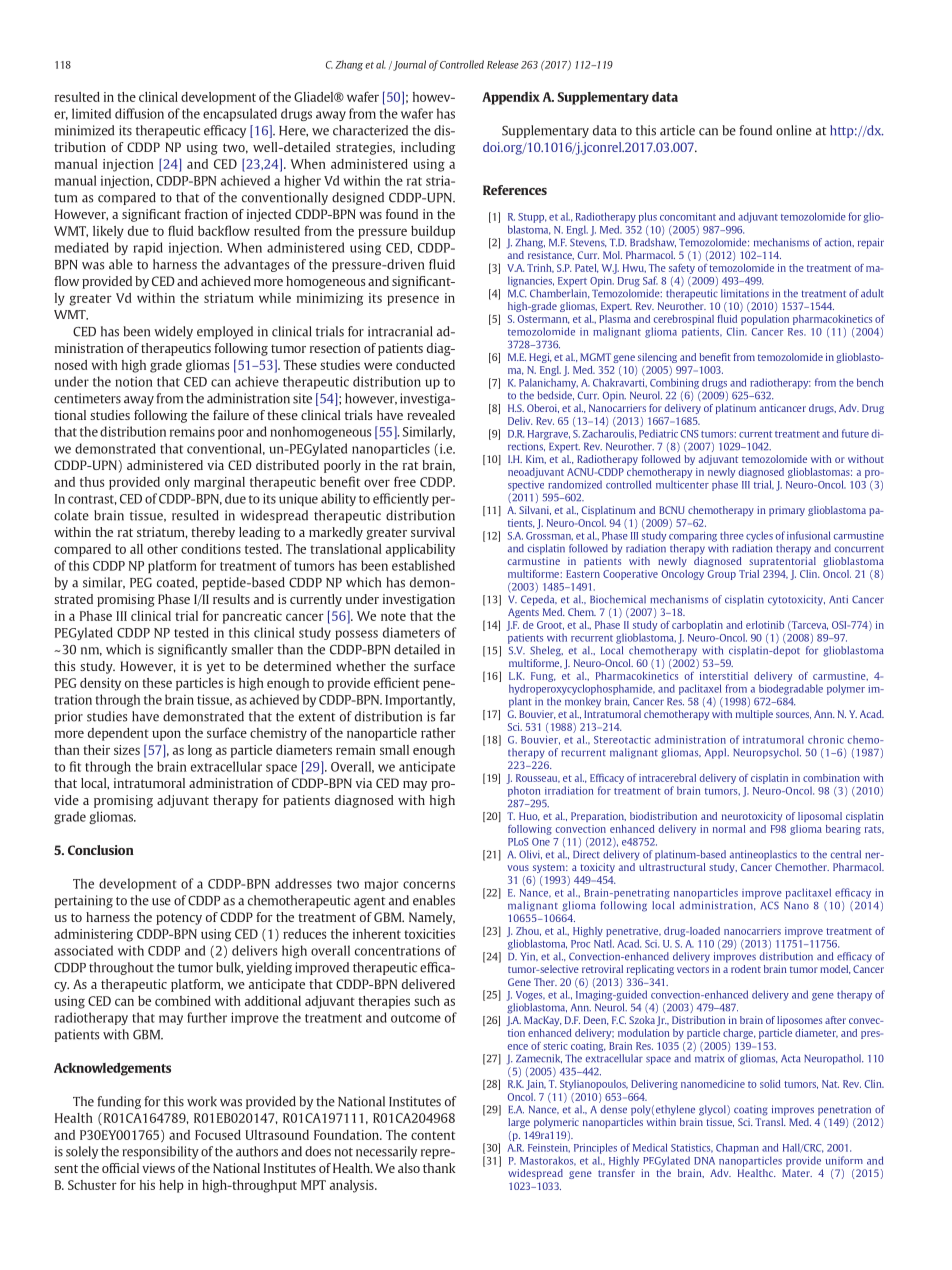  I want to click on responsibility, so click(161, 1152).
